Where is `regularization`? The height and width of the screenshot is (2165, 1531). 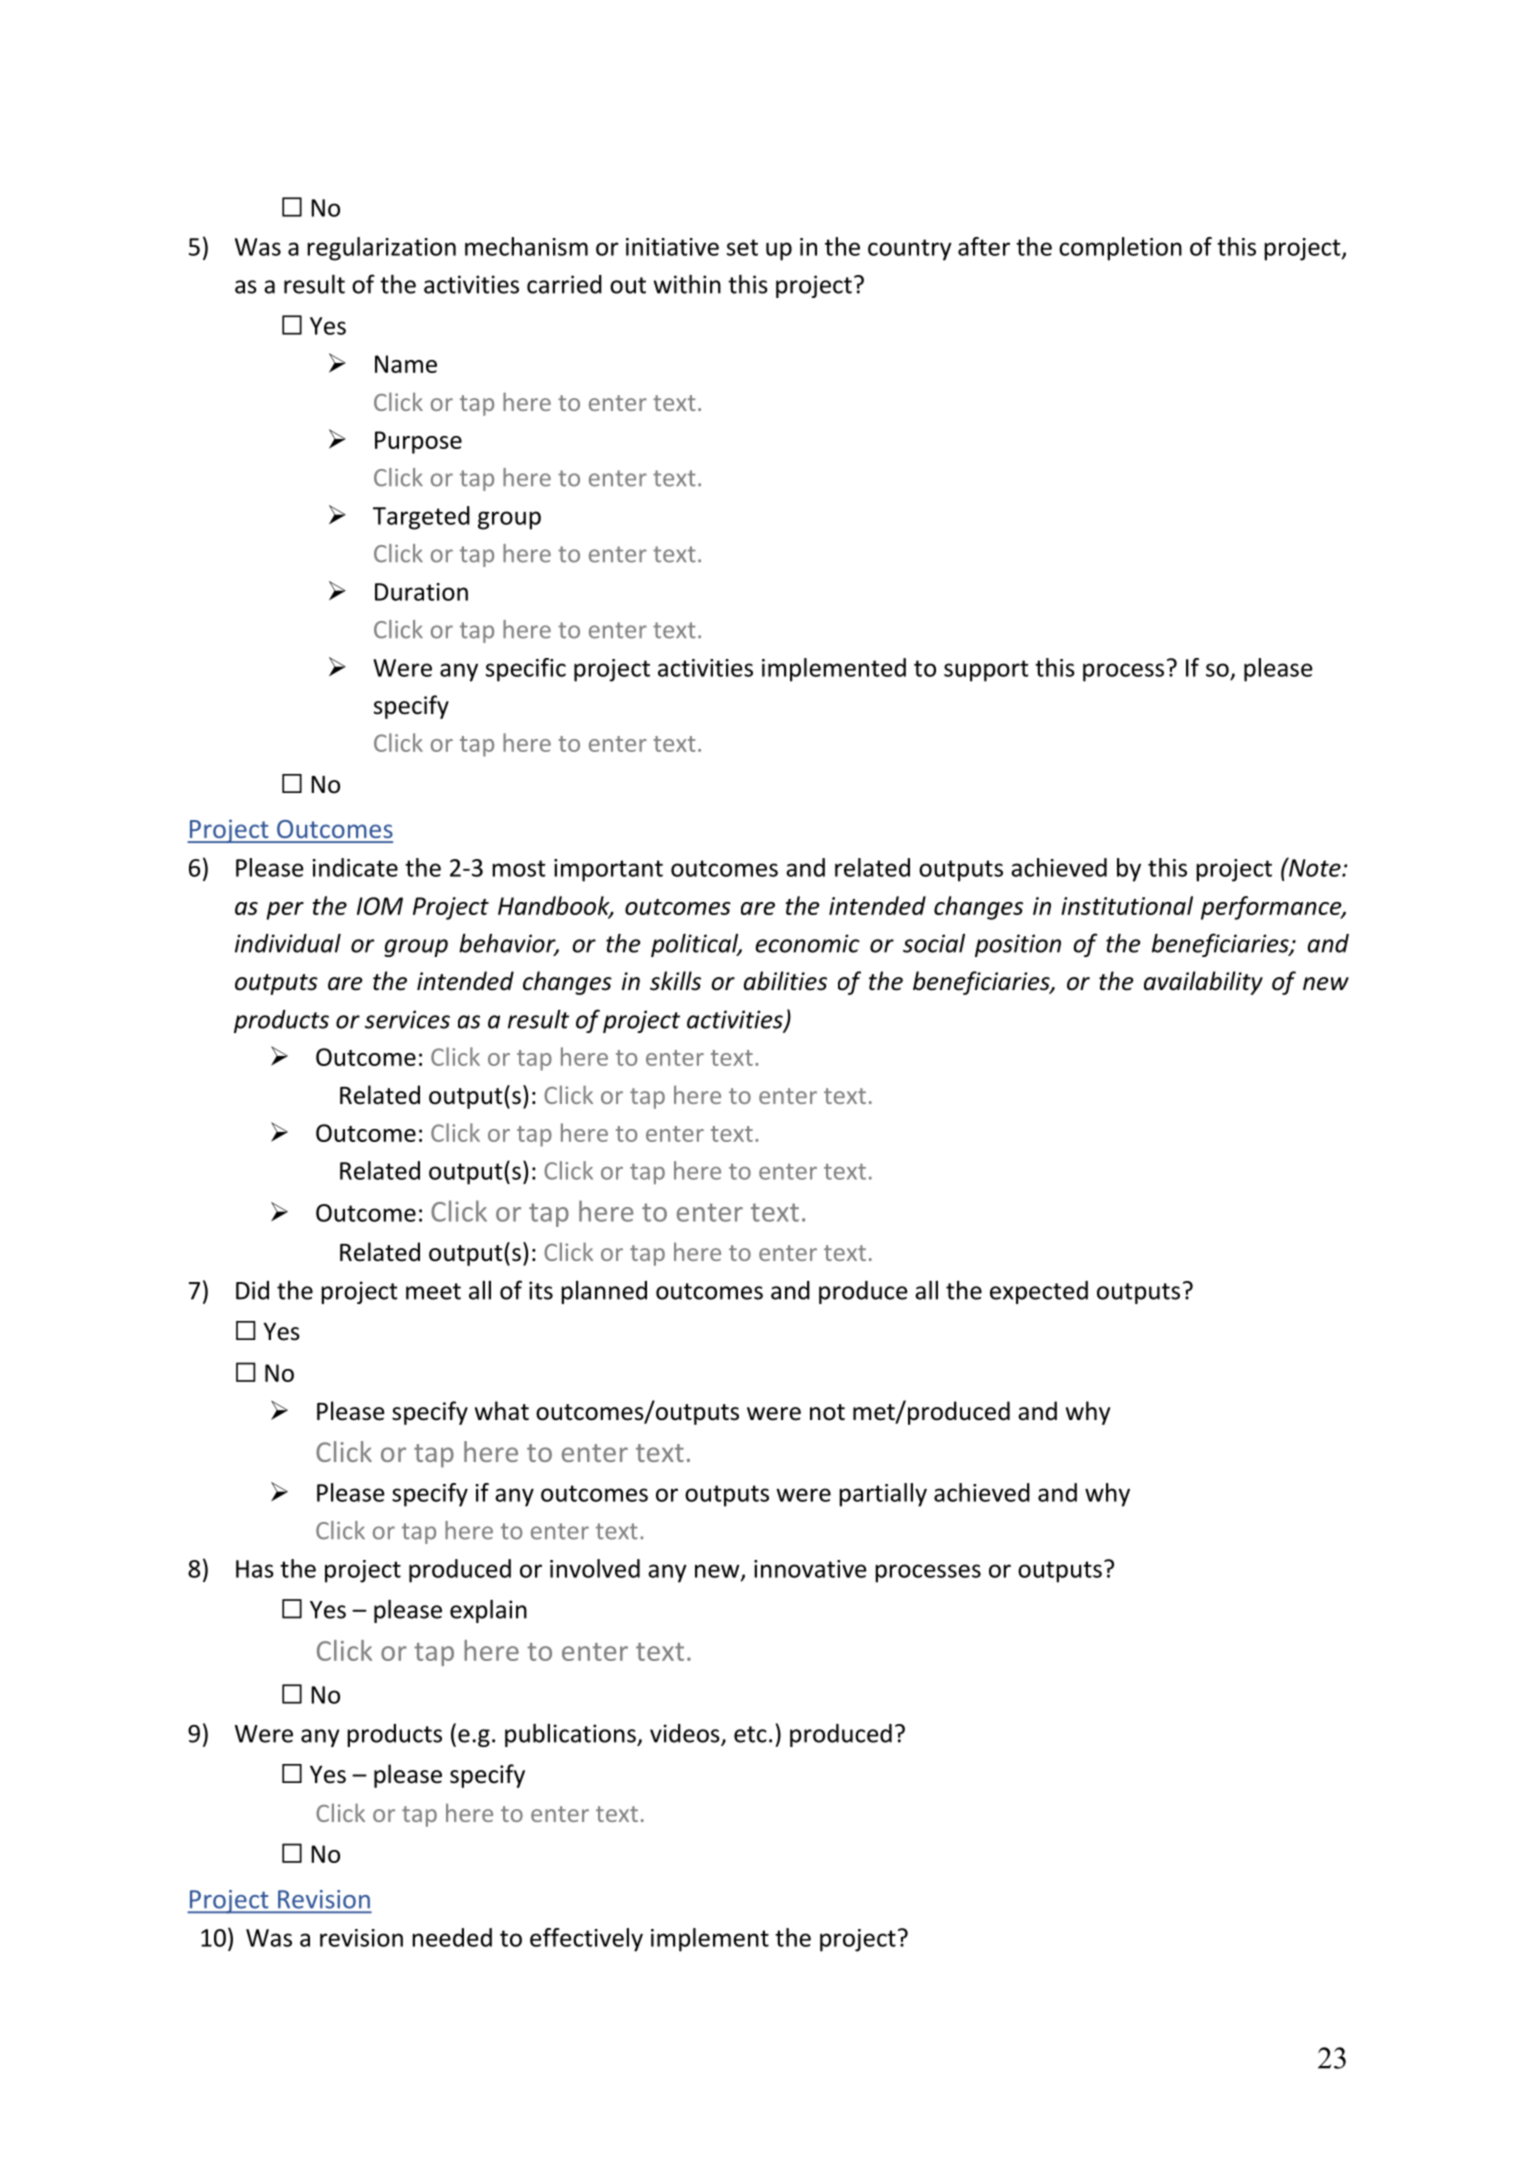
regularization is located at coordinates (381, 249).
